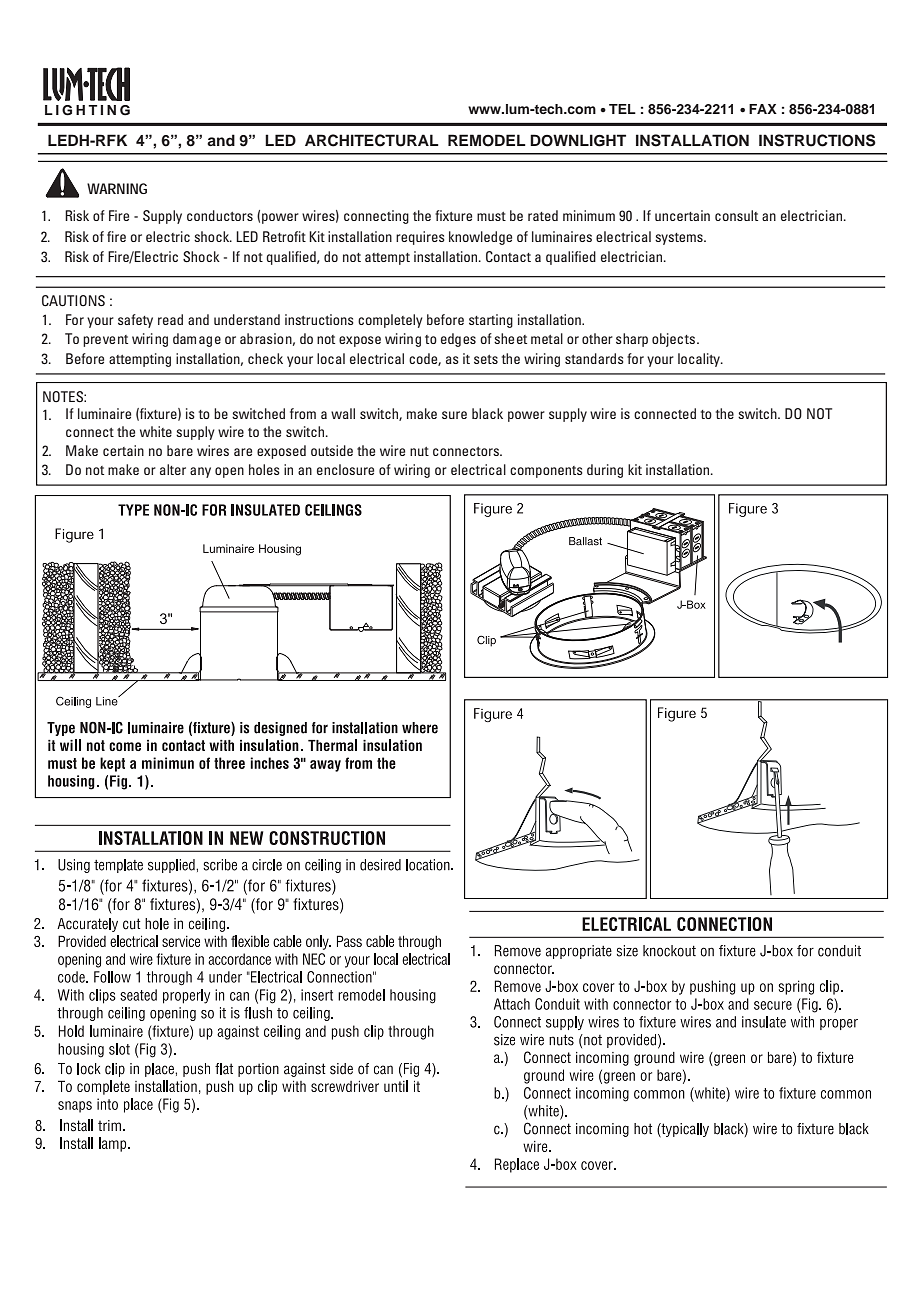 The width and height of the screenshot is (924, 1311). I want to click on objects, so click(675, 340).
